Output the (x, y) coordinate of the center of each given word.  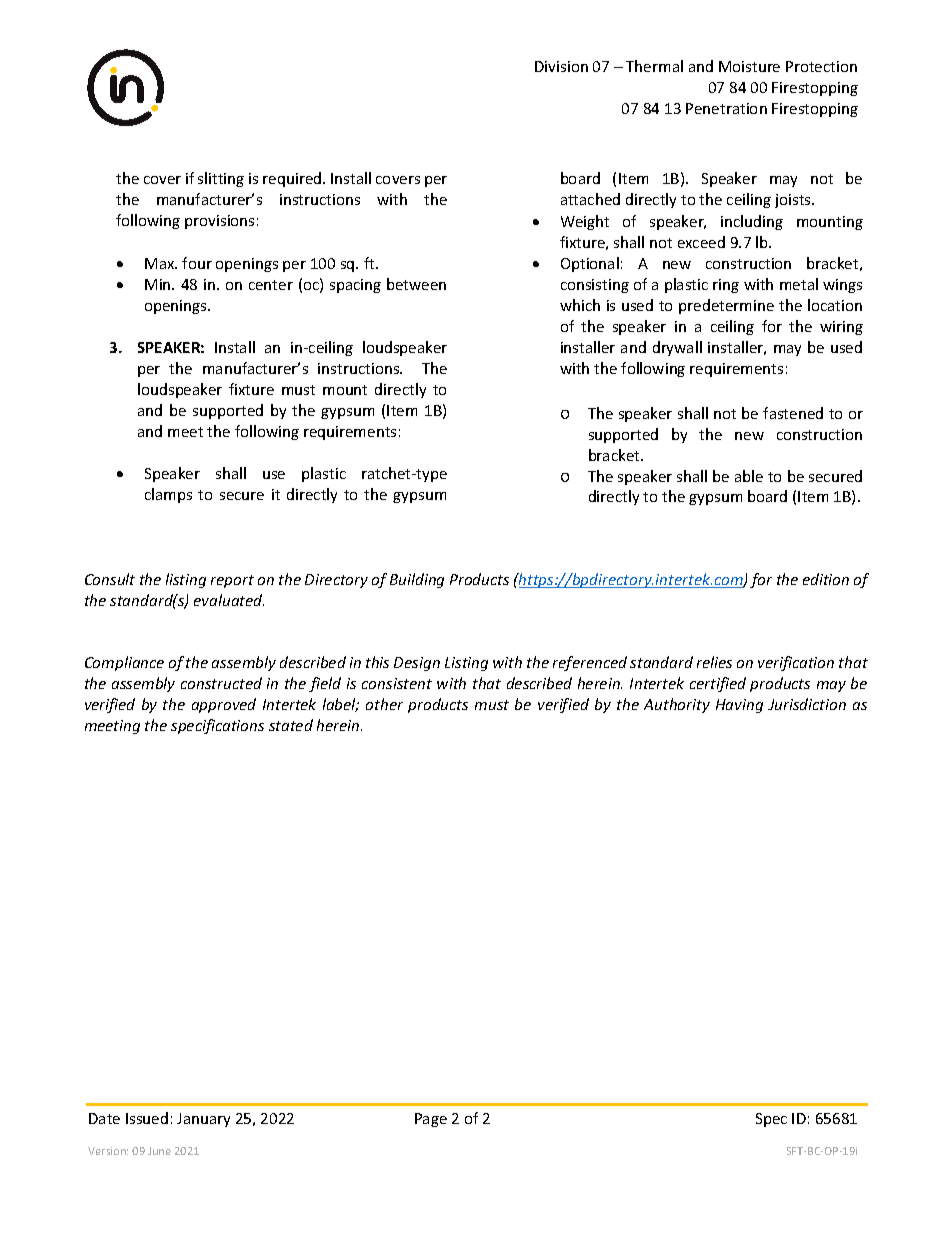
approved (224, 705)
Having (739, 706)
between (416, 284)
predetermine (726, 306)
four (197, 263)
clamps (168, 495)
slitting (221, 179)
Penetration (726, 108)
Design (417, 664)
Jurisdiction (807, 704)
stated (291, 725)
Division (561, 66)
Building (417, 580)
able (749, 476)
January (203, 1120)
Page (431, 1120)
